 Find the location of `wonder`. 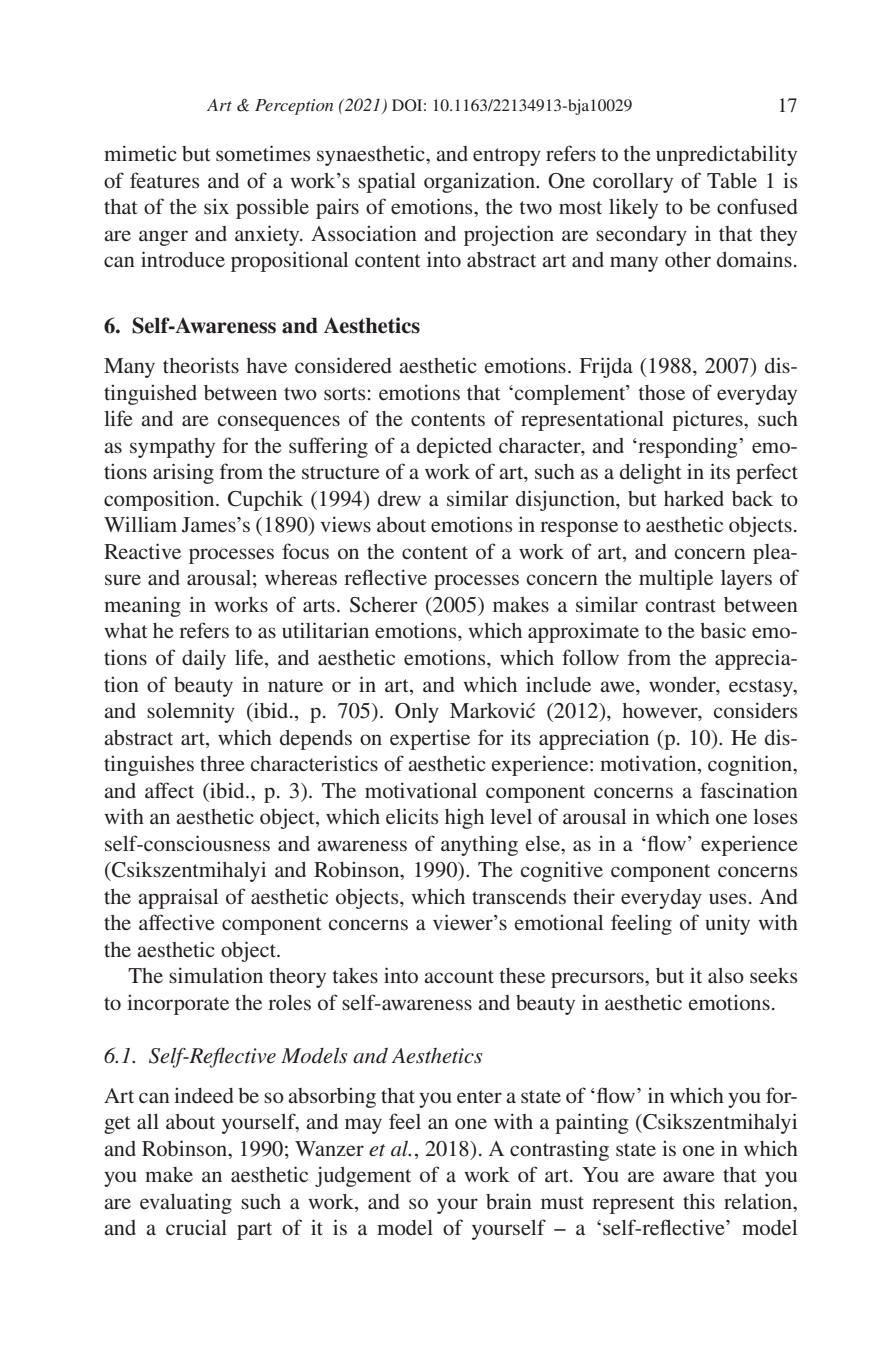

wonder is located at coordinates (683, 684).
